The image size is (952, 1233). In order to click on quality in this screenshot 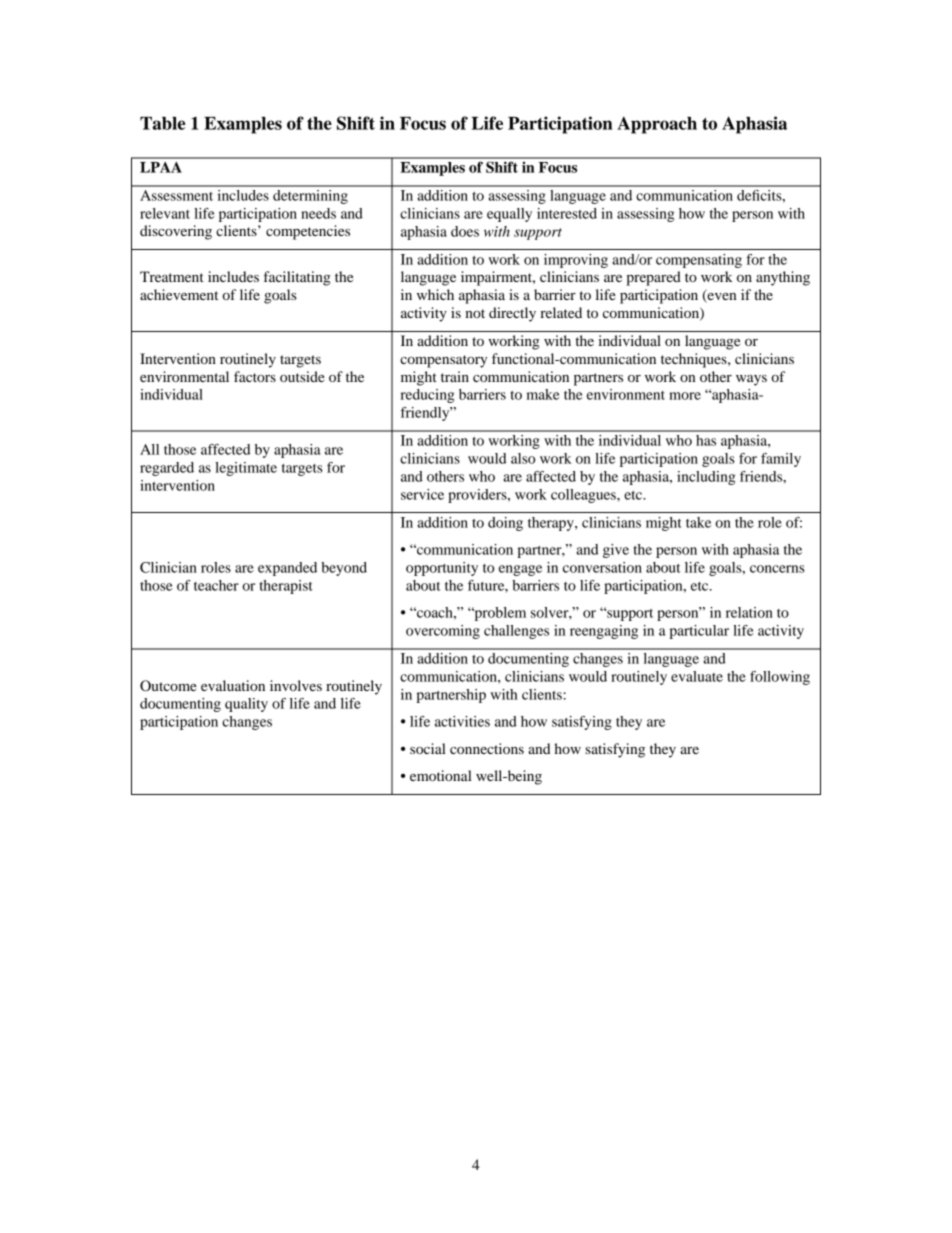, I will do `click(246, 705)`.
